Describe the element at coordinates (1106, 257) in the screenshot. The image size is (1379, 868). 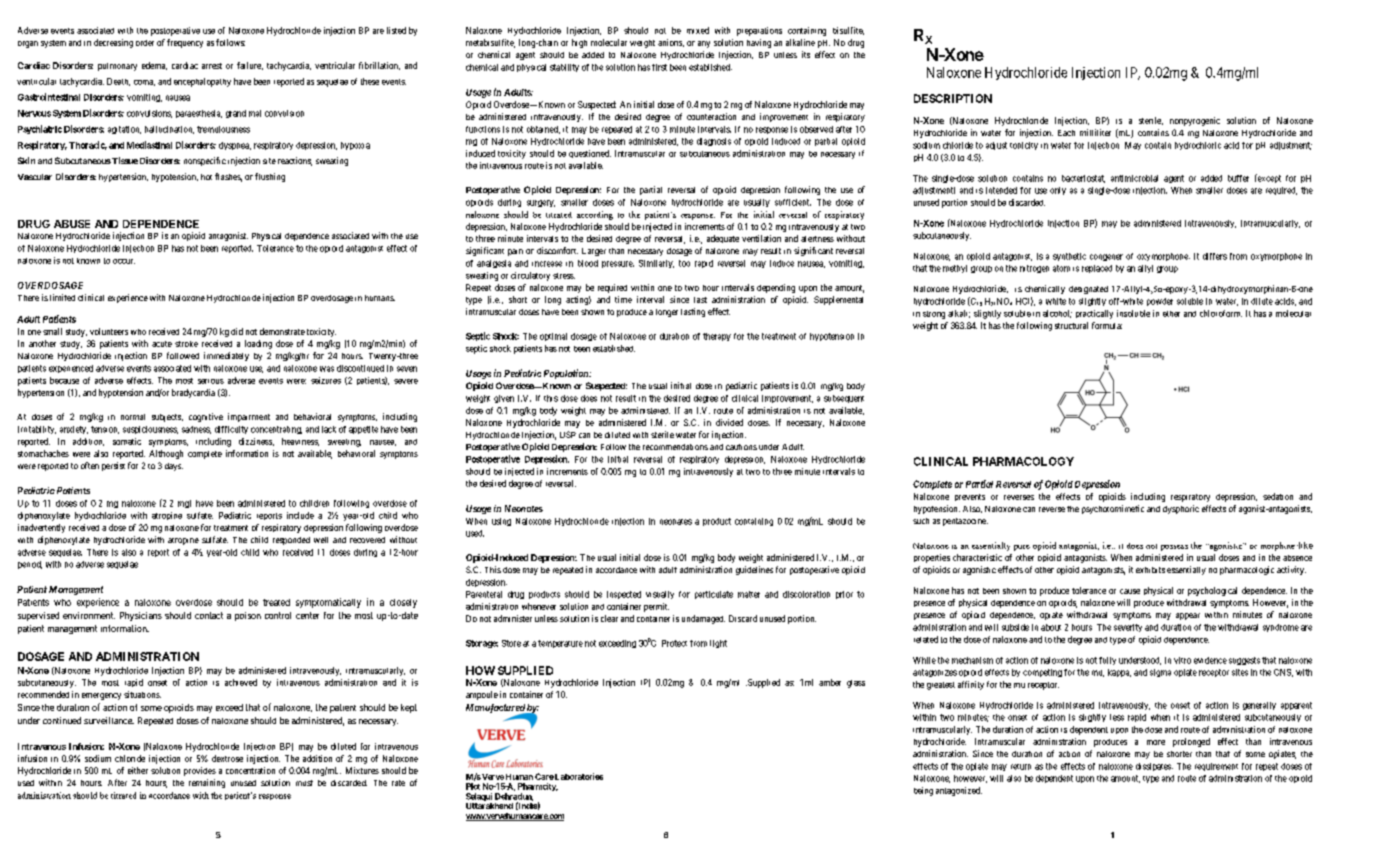
I see `congener` at that location.
